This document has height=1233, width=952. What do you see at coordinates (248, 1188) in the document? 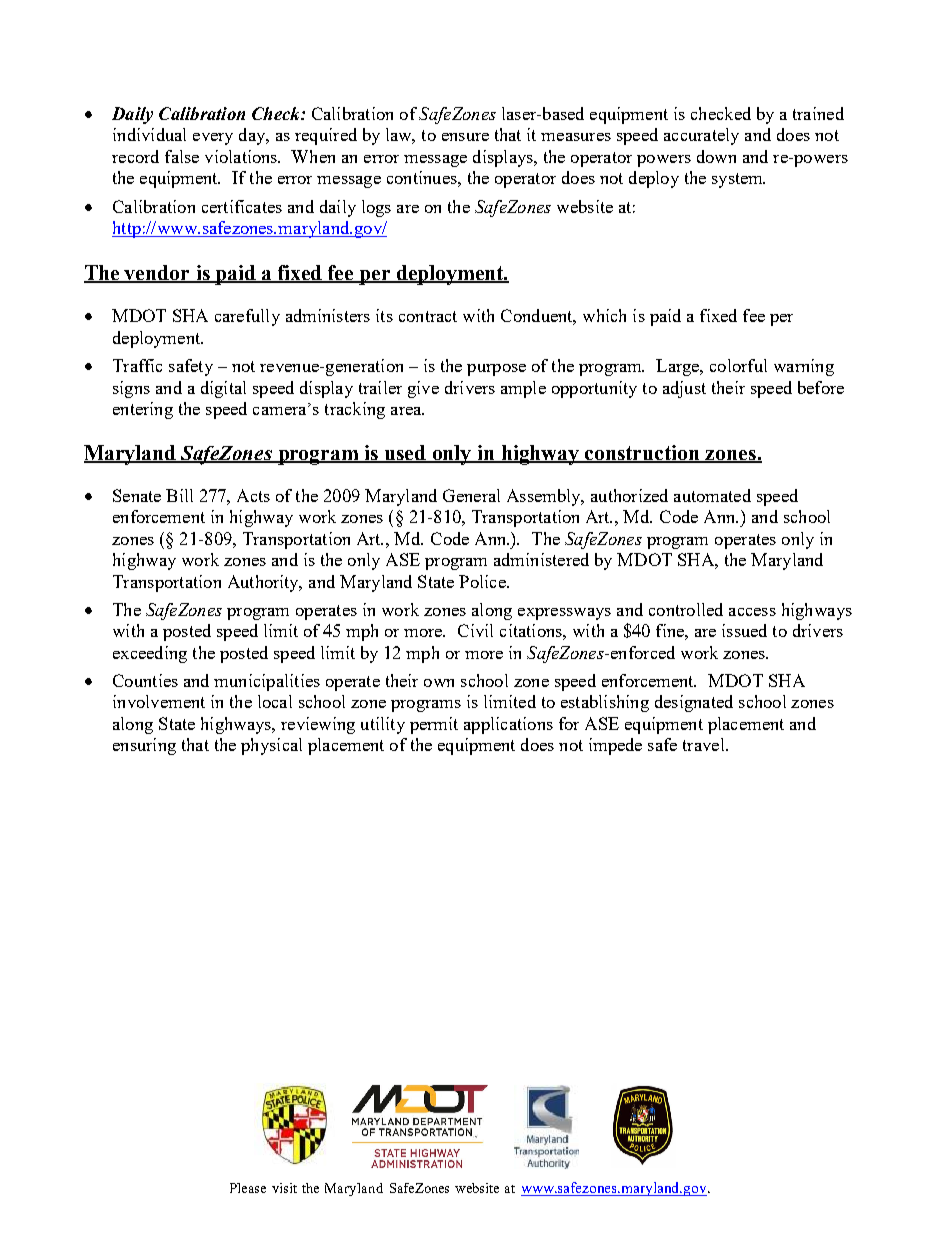
I see `Please` at bounding box center [248, 1188].
